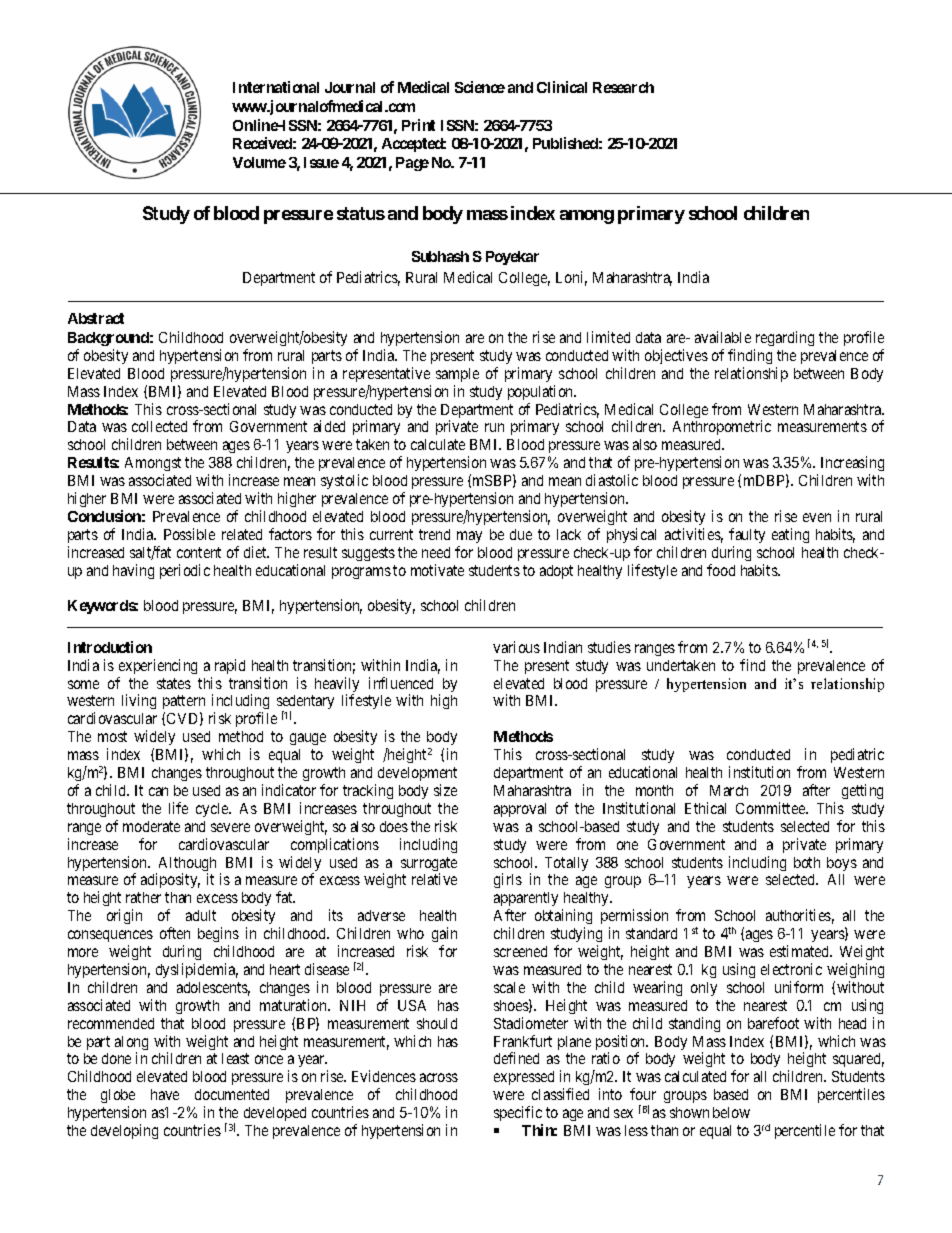 The width and height of the page is (952, 1233). What do you see at coordinates (165, 1094) in the page?
I see `have` at bounding box center [165, 1094].
